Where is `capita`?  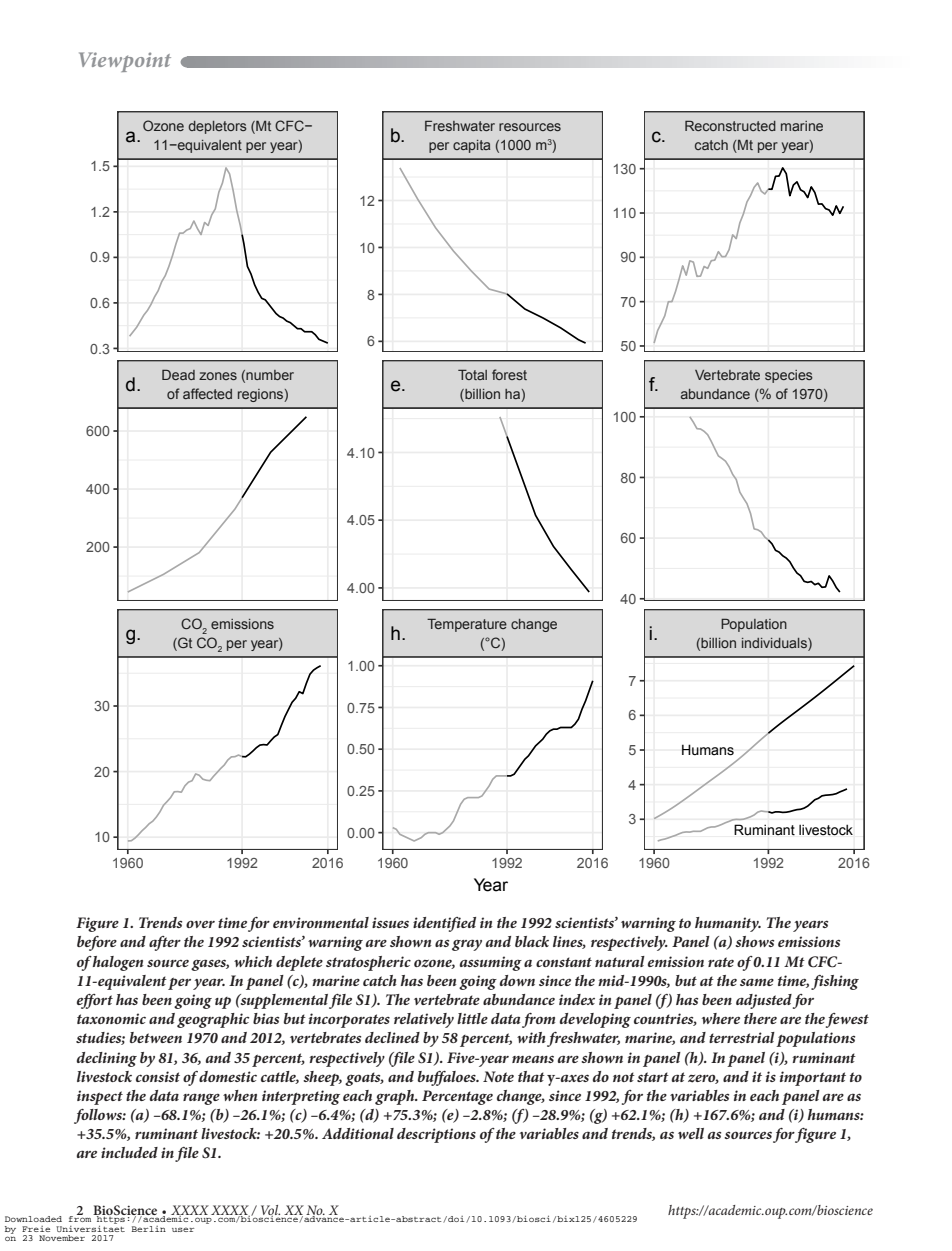 capita is located at coordinates (471, 146).
